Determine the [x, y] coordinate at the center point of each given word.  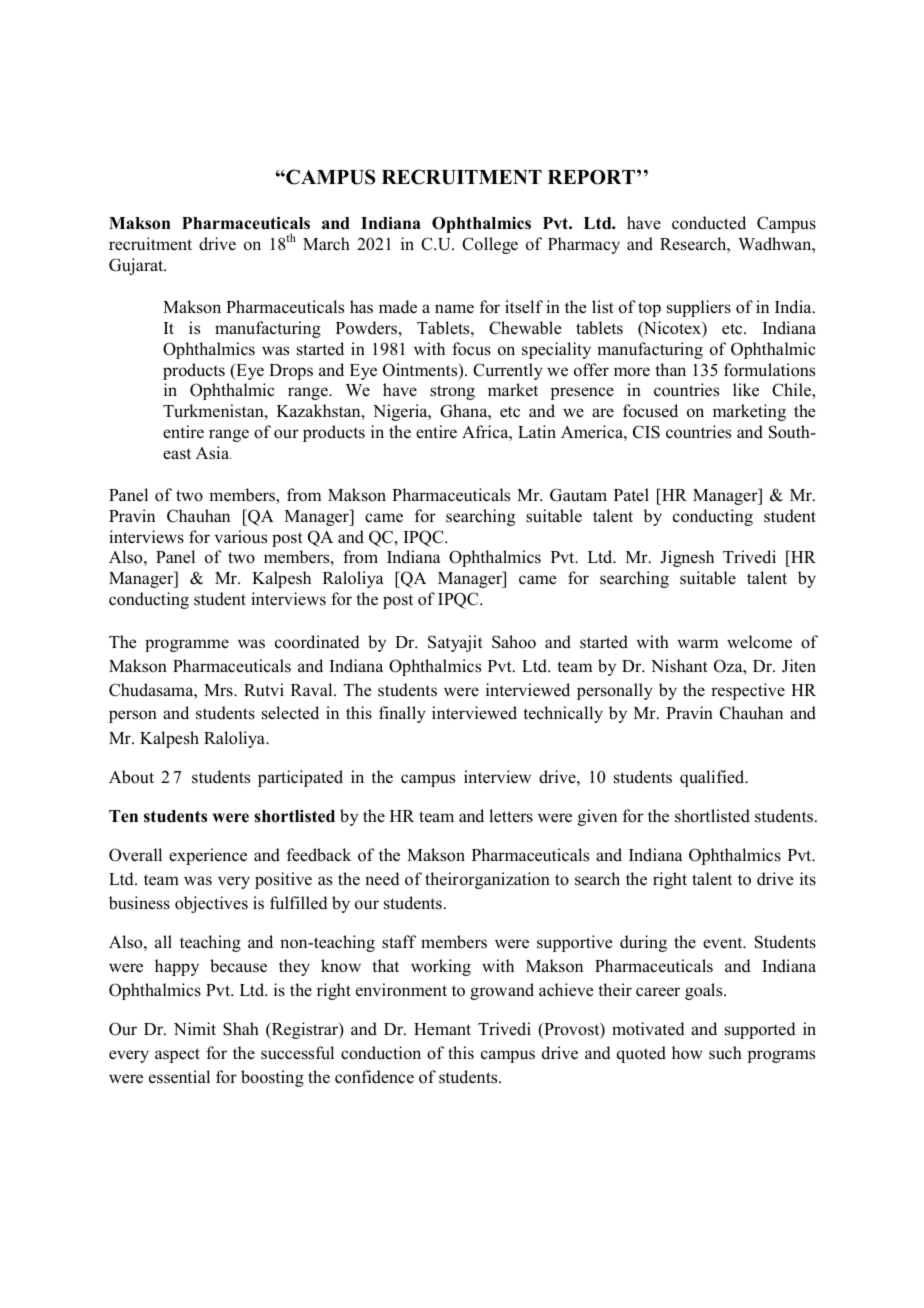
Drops [291, 372]
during [643, 943]
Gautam [578, 495]
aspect [177, 1055]
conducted [709, 223]
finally [402, 714]
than [670, 369]
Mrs [219, 690]
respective [748, 691]
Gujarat [137, 266]
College [490, 245]
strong [452, 392]
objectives [211, 904]
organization [505, 880]
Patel [631, 494]
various [241, 537]
